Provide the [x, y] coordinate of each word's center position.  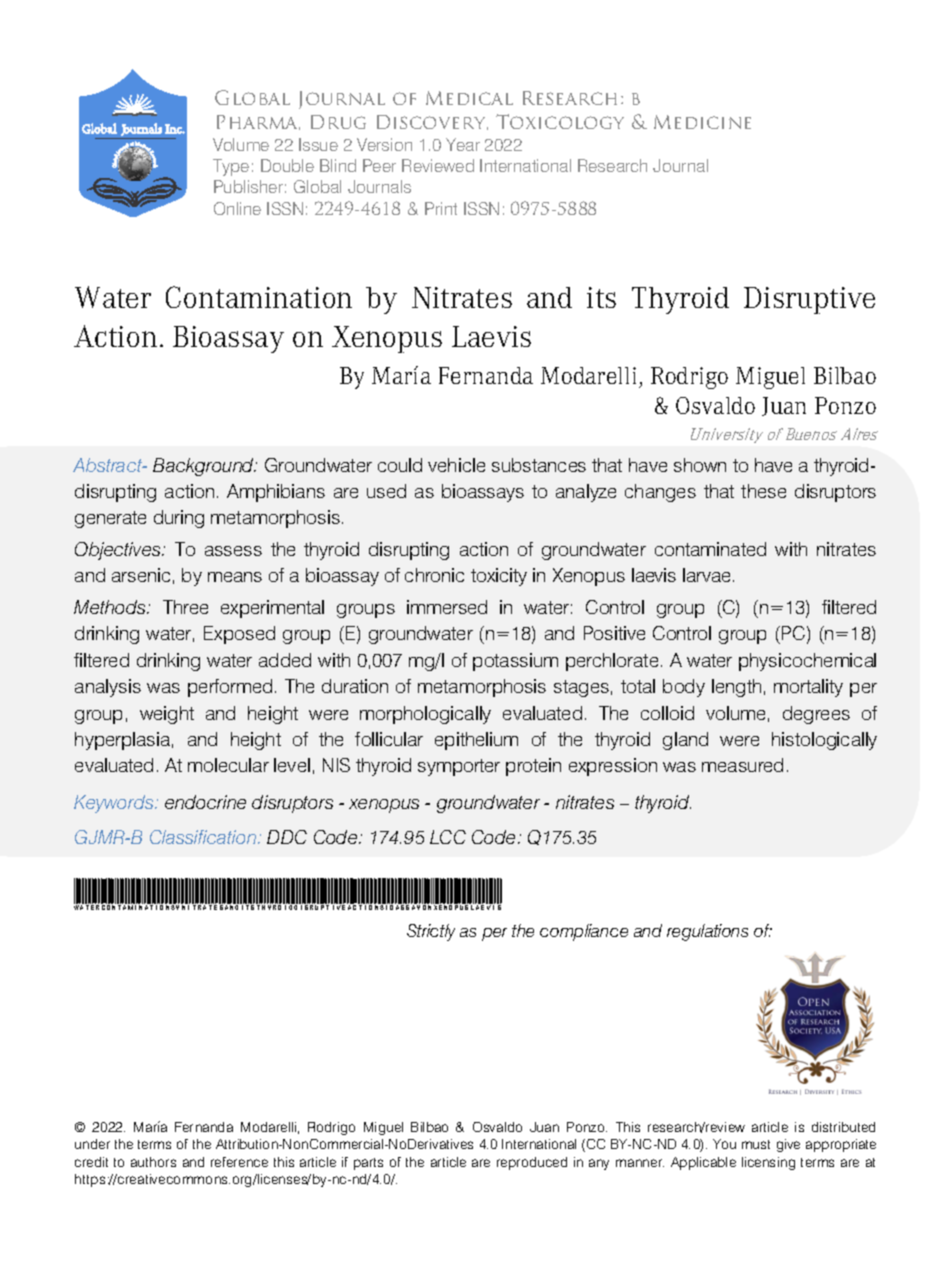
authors [153, 1162]
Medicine [702, 122]
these [763, 491]
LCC [448, 837]
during [179, 519]
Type [231, 167]
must [756, 1144]
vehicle [456, 465]
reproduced [532, 1163]
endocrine [205, 802]
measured [742, 765]
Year [463, 144]
